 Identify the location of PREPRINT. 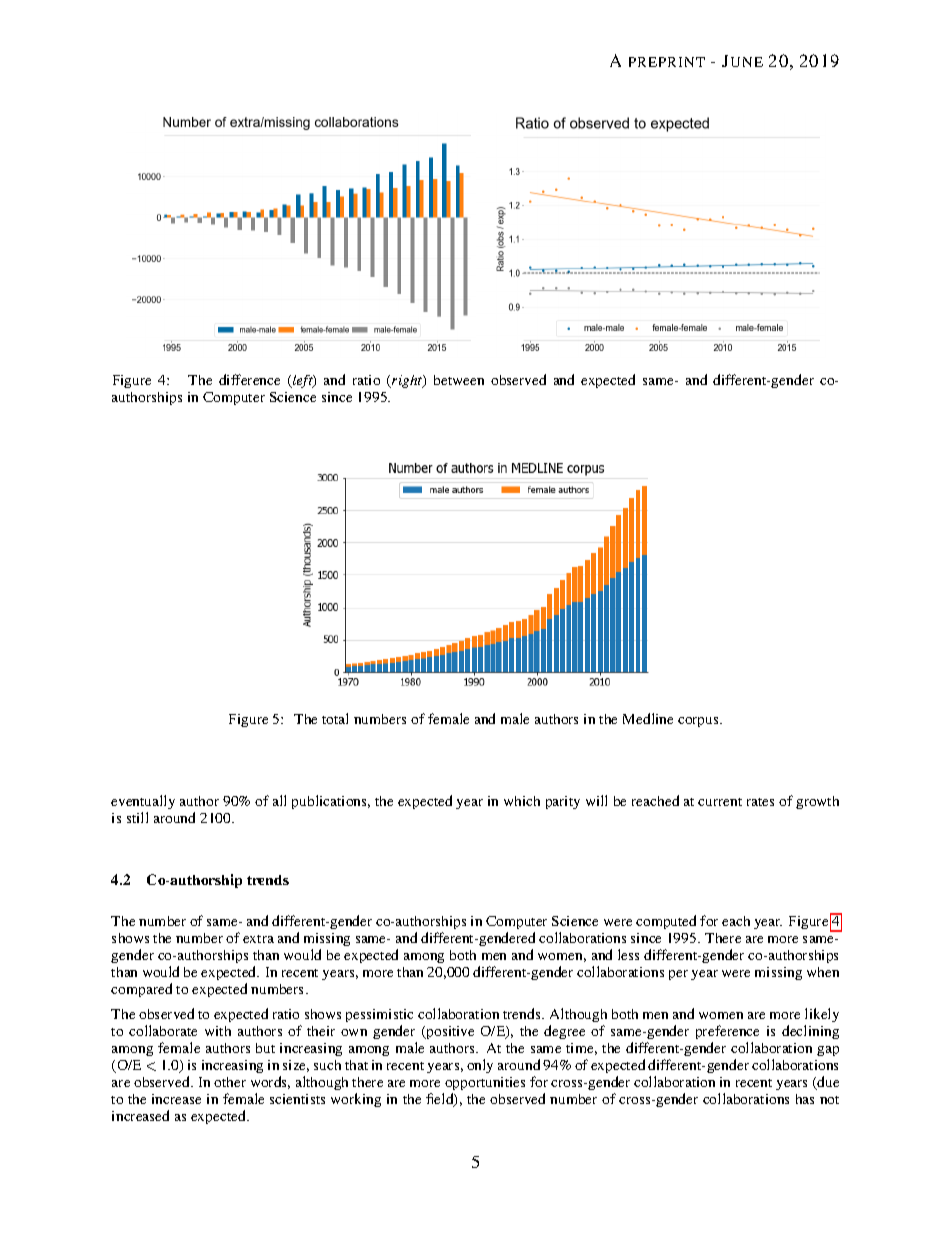
(667, 62).
